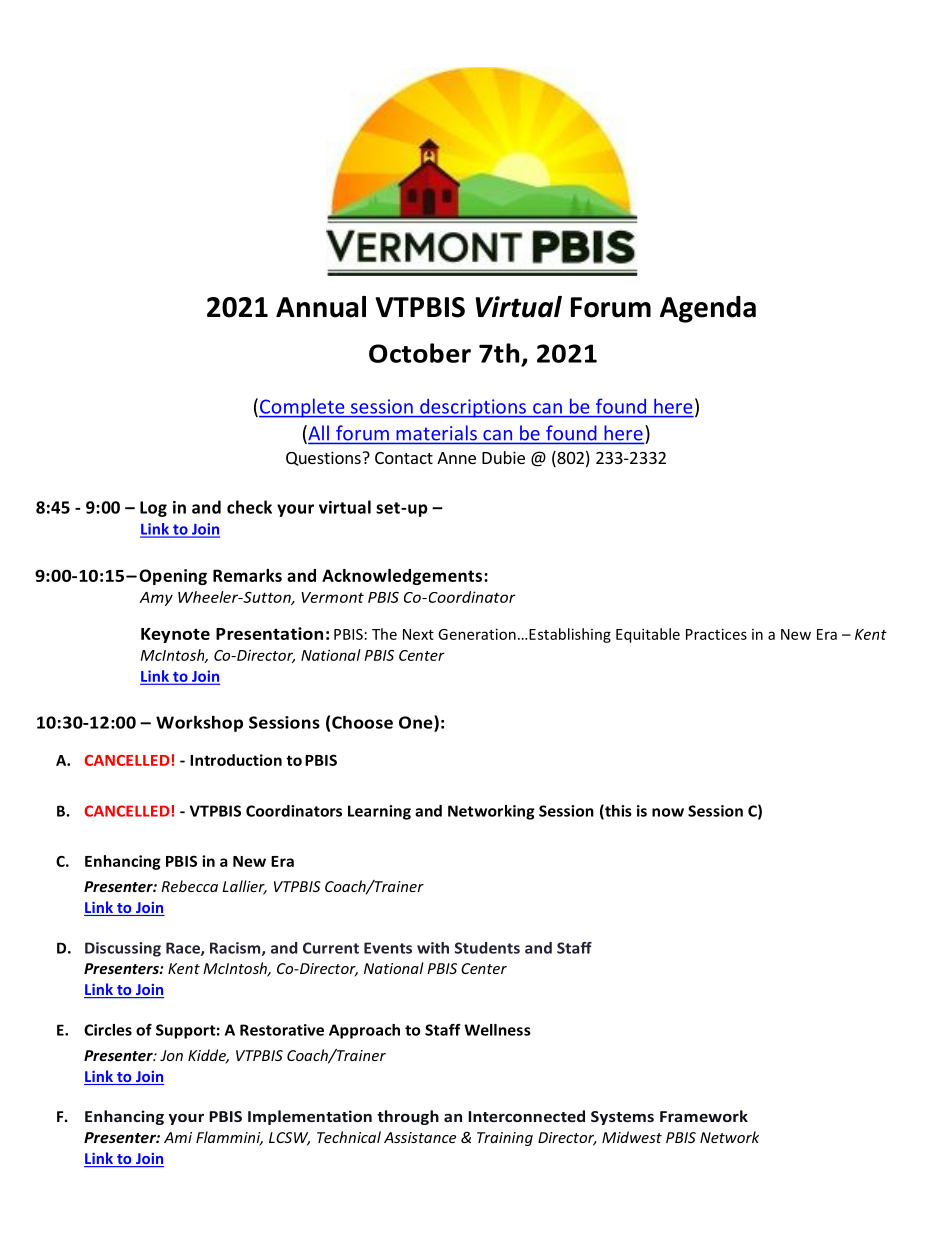 Image resolution: width=952 pixels, height=1233 pixels. Describe the element at coordinates (420, 353) in the screenshot. I see `October` at that location.
